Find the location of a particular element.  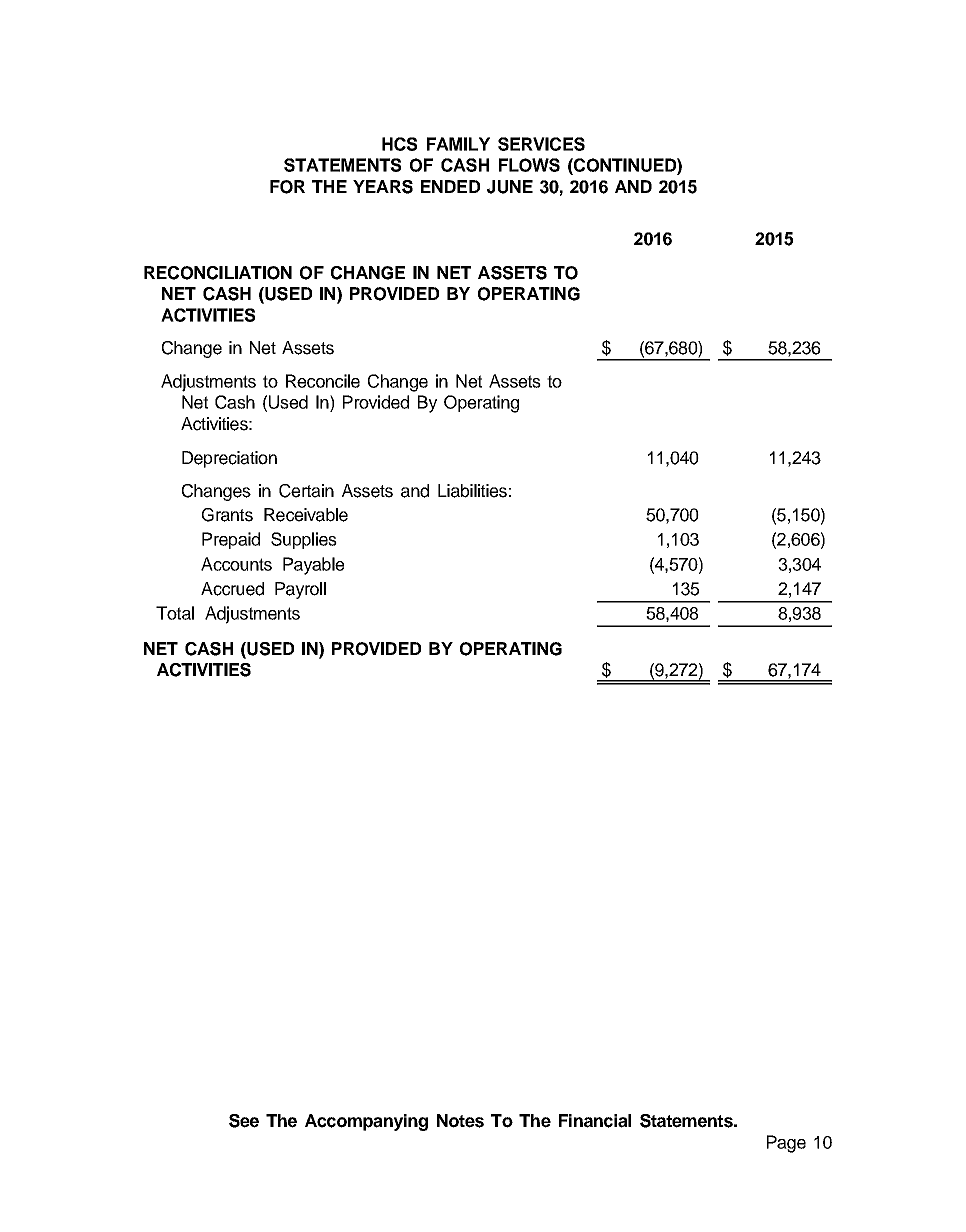

Liabilities is located at coordinates (472, 491).
